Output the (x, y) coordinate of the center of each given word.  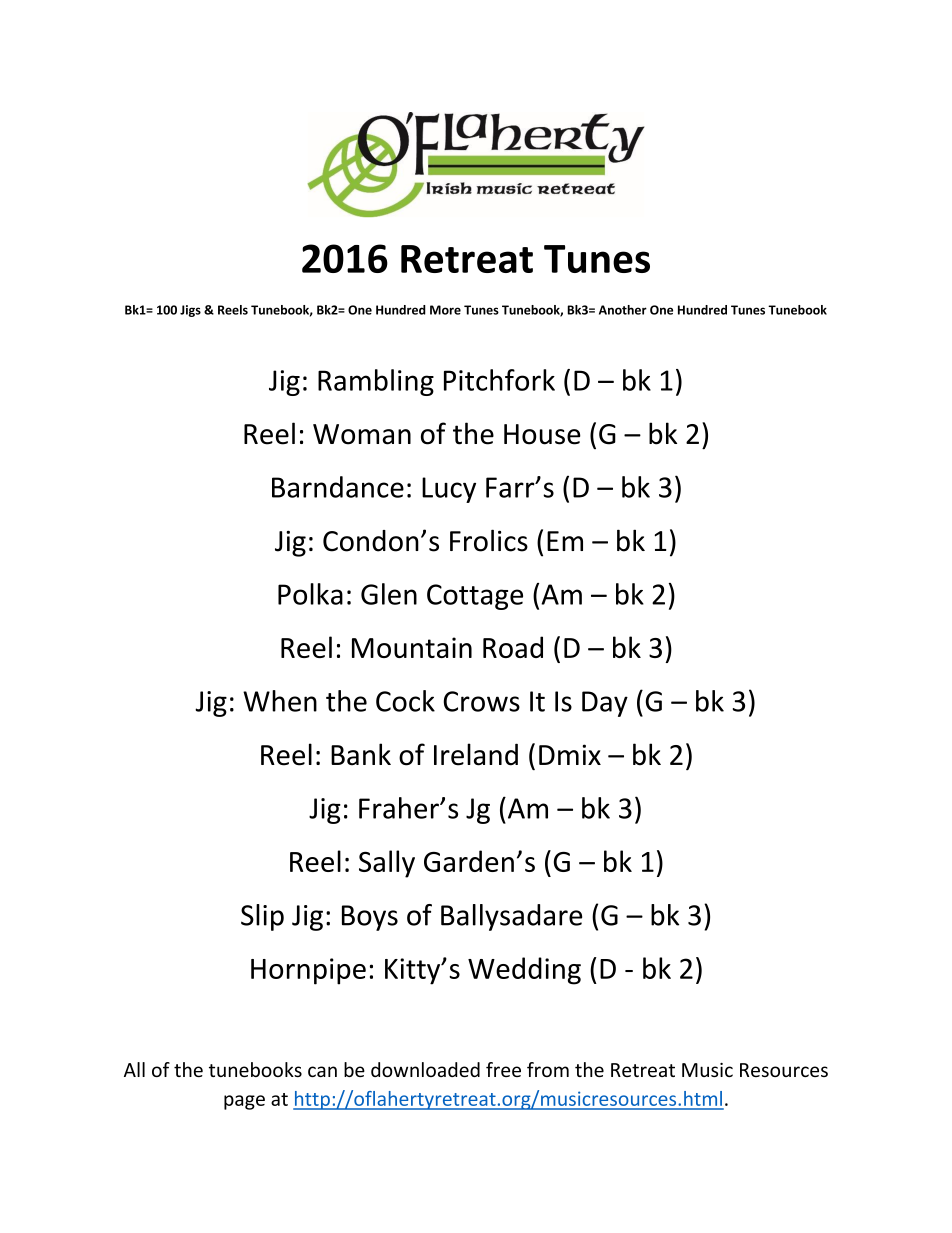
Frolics (489, 540)
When (280, 701)
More (445, 310)
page (244, 1102)
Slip (262, 917)
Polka (310, 594)
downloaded (425, 1069)
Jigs (190, 311)
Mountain (412, 647)
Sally (387, 864)
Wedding (524, 971)
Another (623, 310)
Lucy (449, 490)
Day (605, 704)
